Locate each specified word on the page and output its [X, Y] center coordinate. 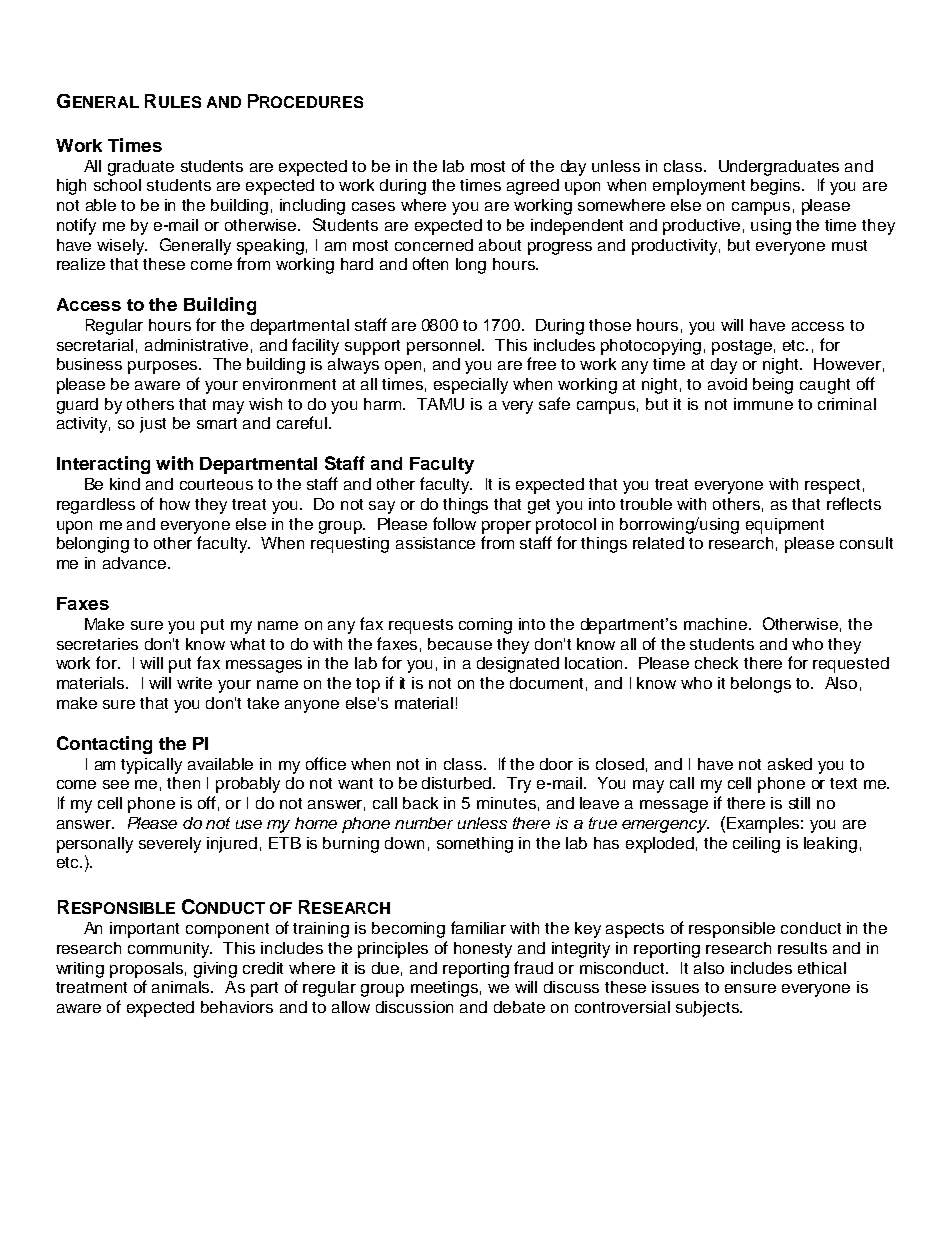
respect [832, 486]
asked [790, 764]
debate [519, 1007]
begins [777, 187]
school [117, 185]
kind [125, 484]
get [539, 506]
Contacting [104, 745]
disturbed [458, 783]
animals [182, 987]
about [500, 245]
